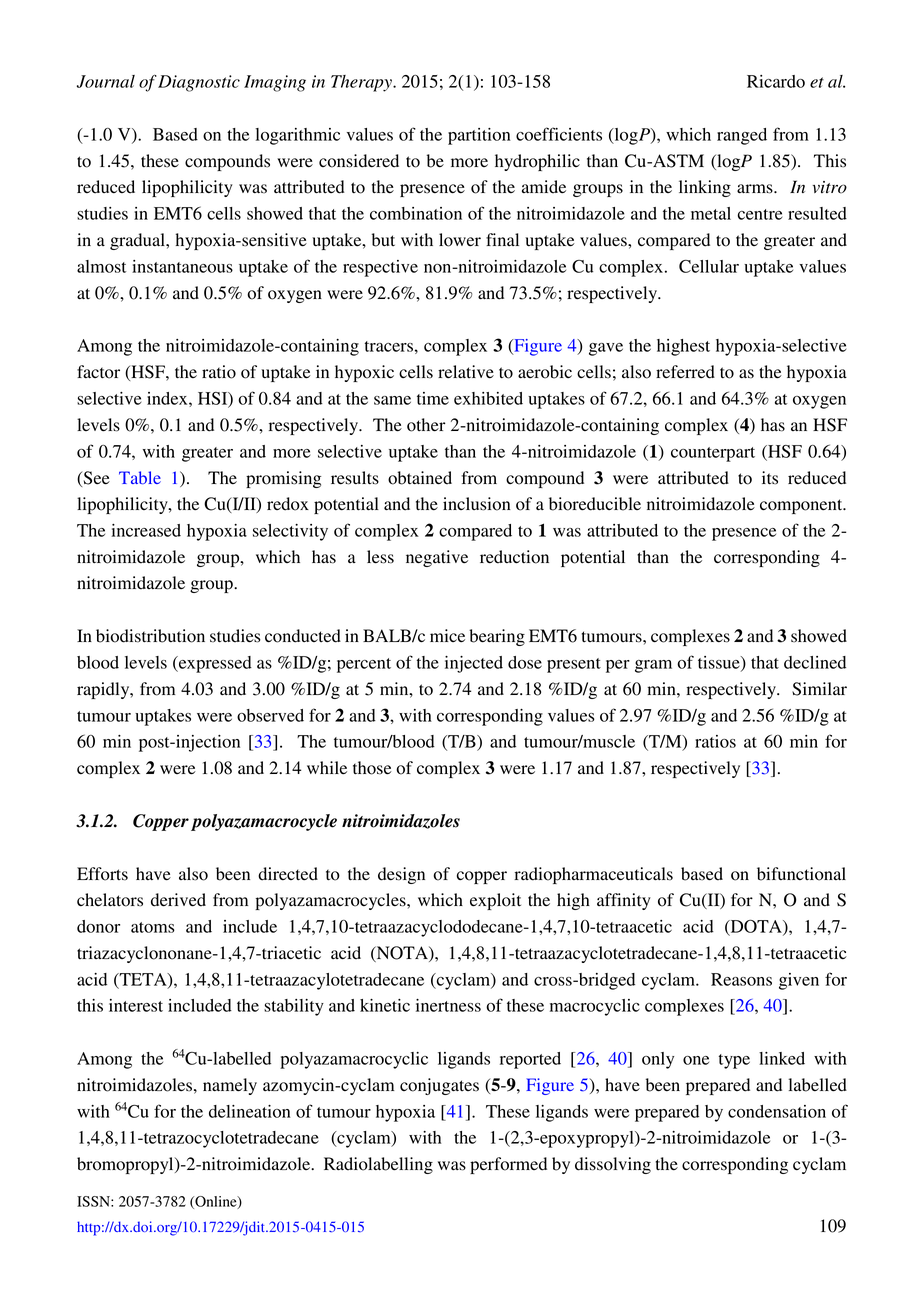 The width and height of the image is (924, 1307). I want to click on Table, so click(140, 477).
